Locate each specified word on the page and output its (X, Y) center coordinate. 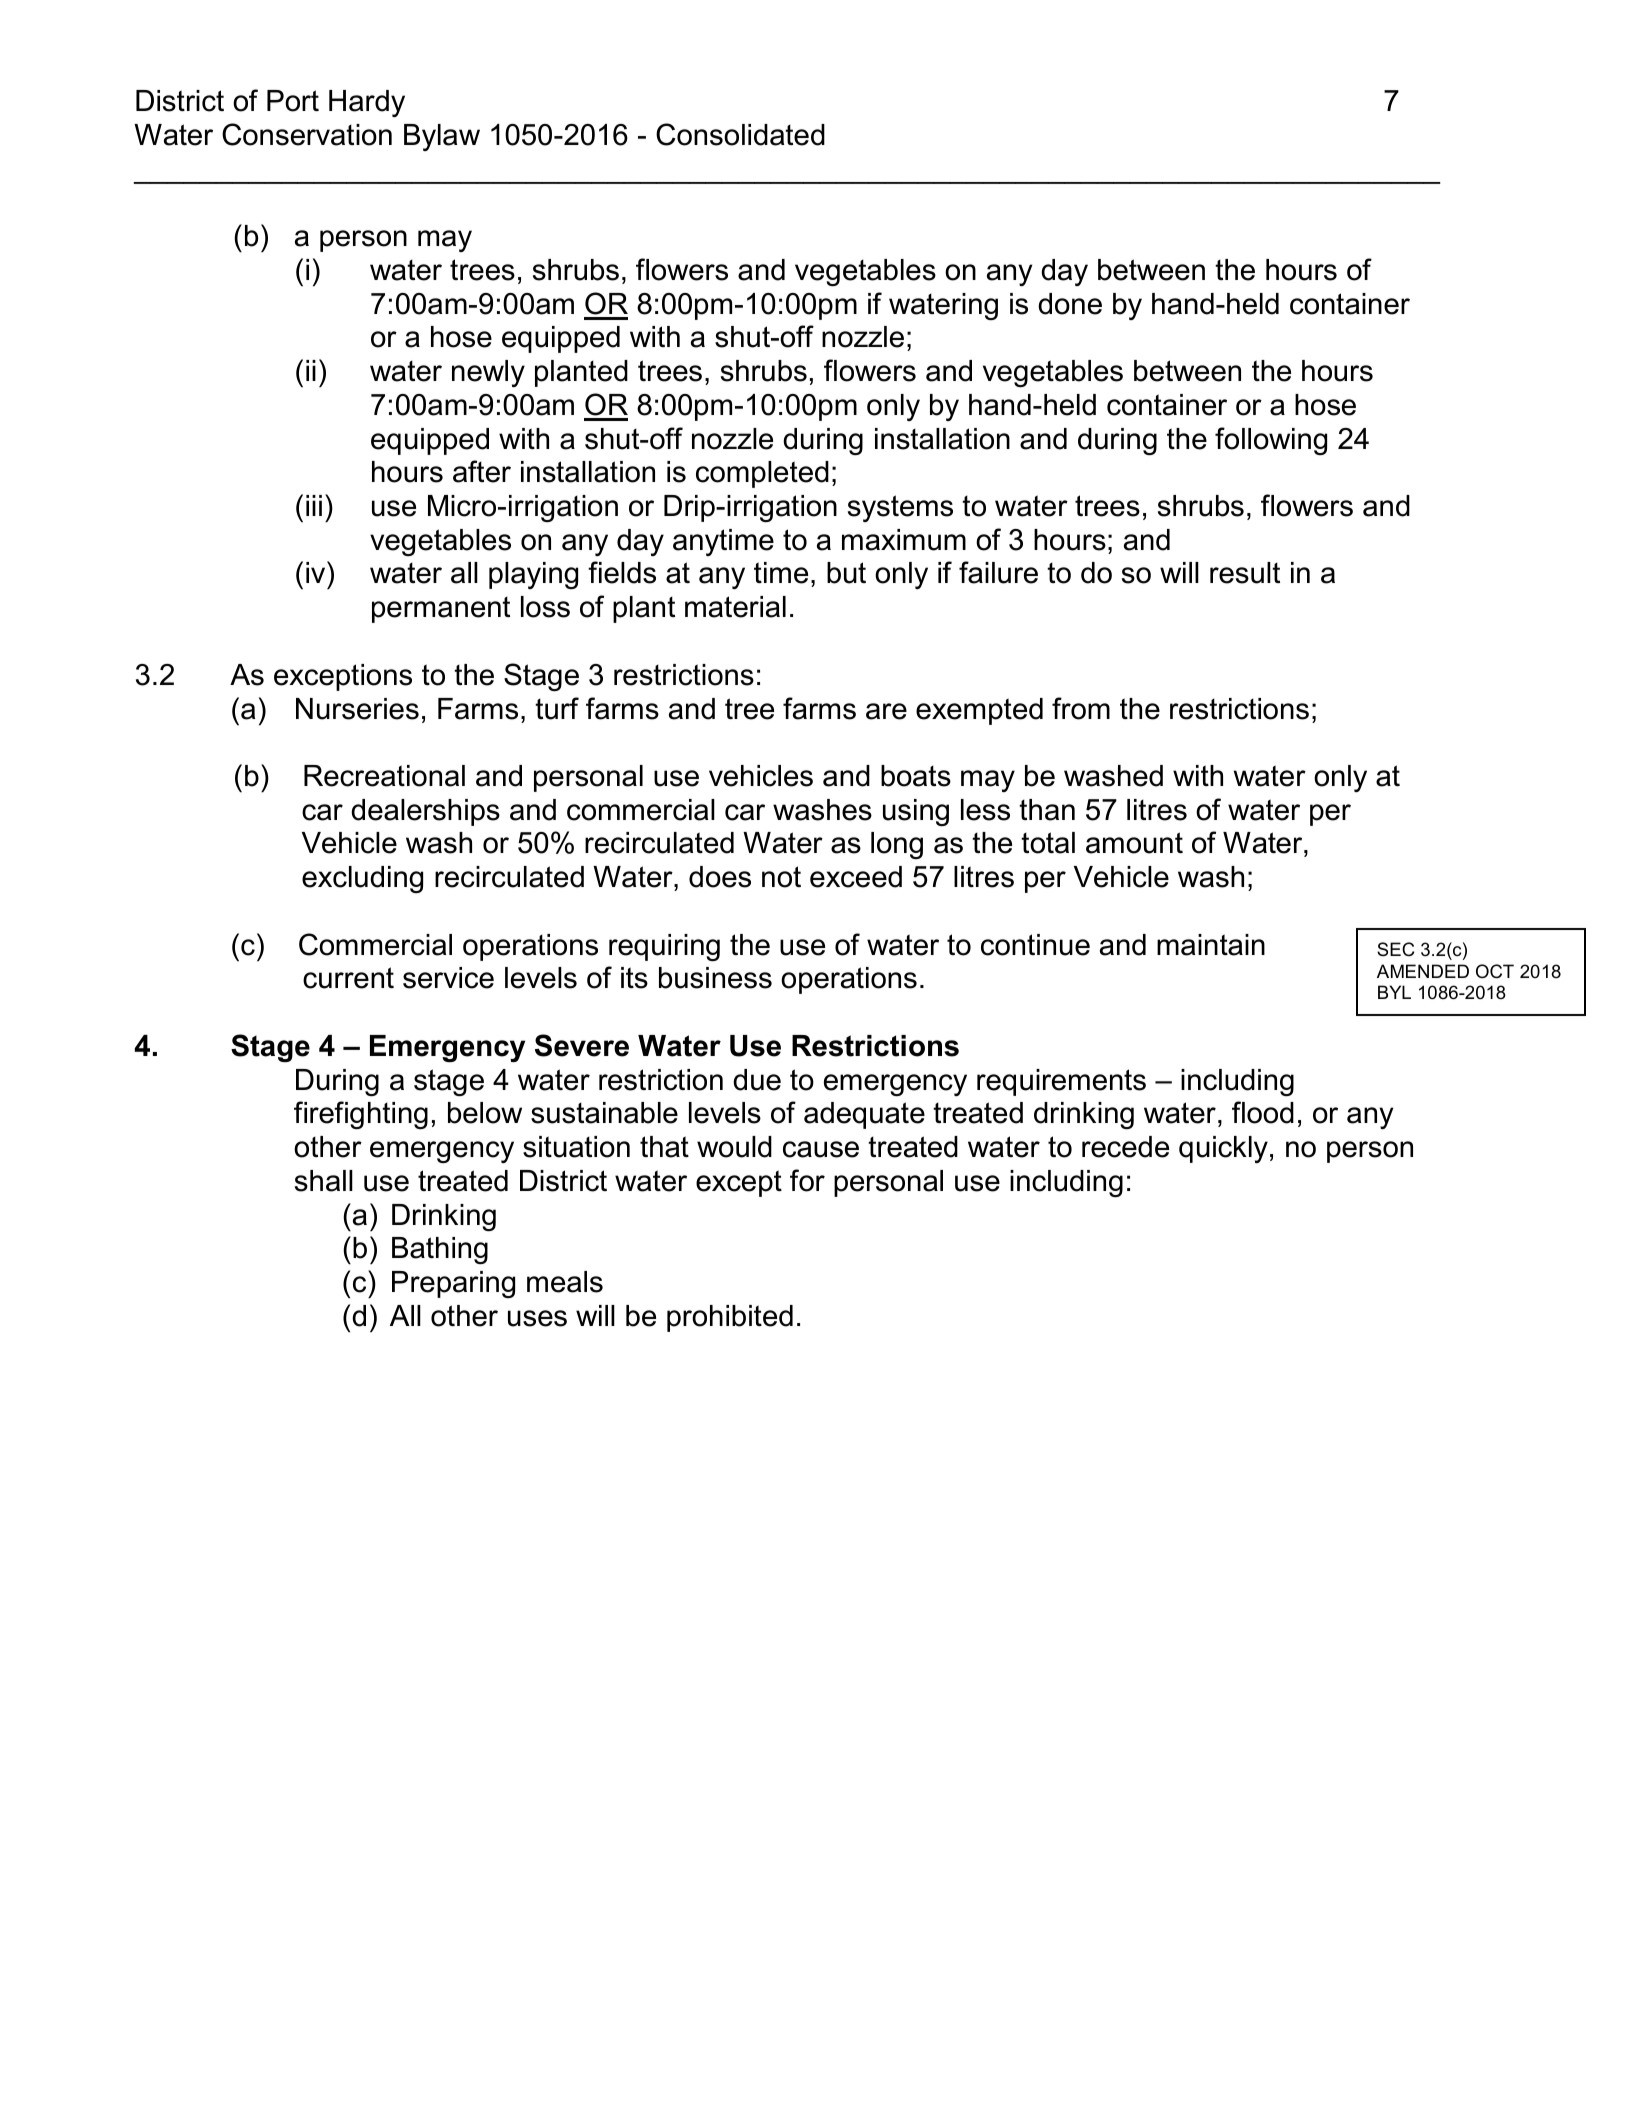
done (1070, 304)
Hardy (367, 103)
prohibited (730, 1318)
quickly (1223, 1149)
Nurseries (357, 709)
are (886, 711)
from (1081, 708)
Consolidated (740, 134)
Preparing (453, 1284)
